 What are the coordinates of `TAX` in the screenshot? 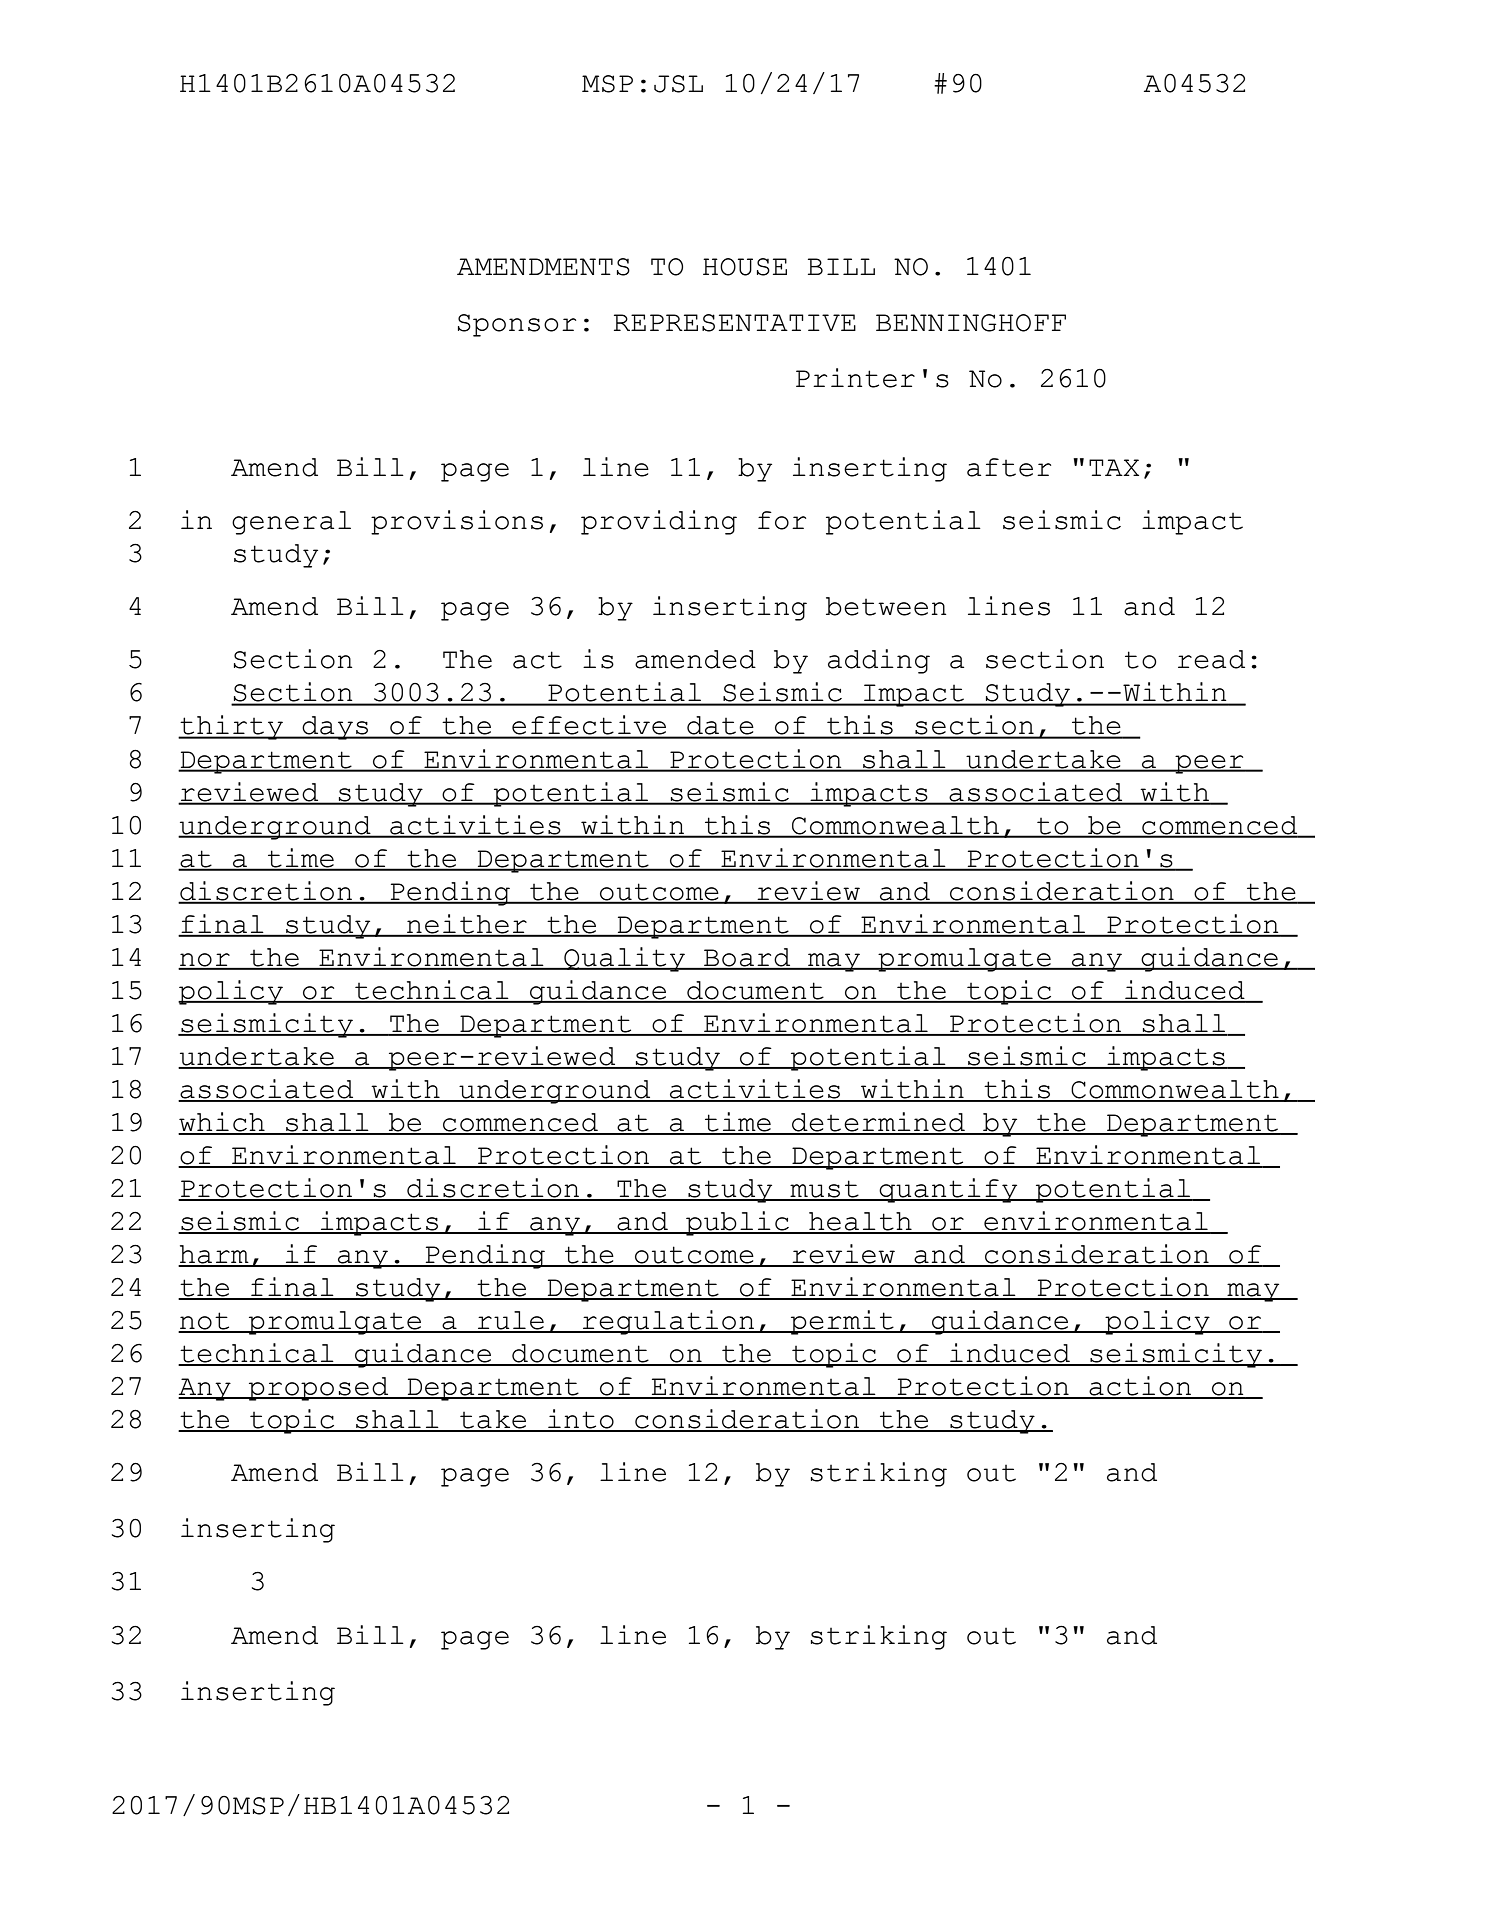 It's located at (1114, 467).
